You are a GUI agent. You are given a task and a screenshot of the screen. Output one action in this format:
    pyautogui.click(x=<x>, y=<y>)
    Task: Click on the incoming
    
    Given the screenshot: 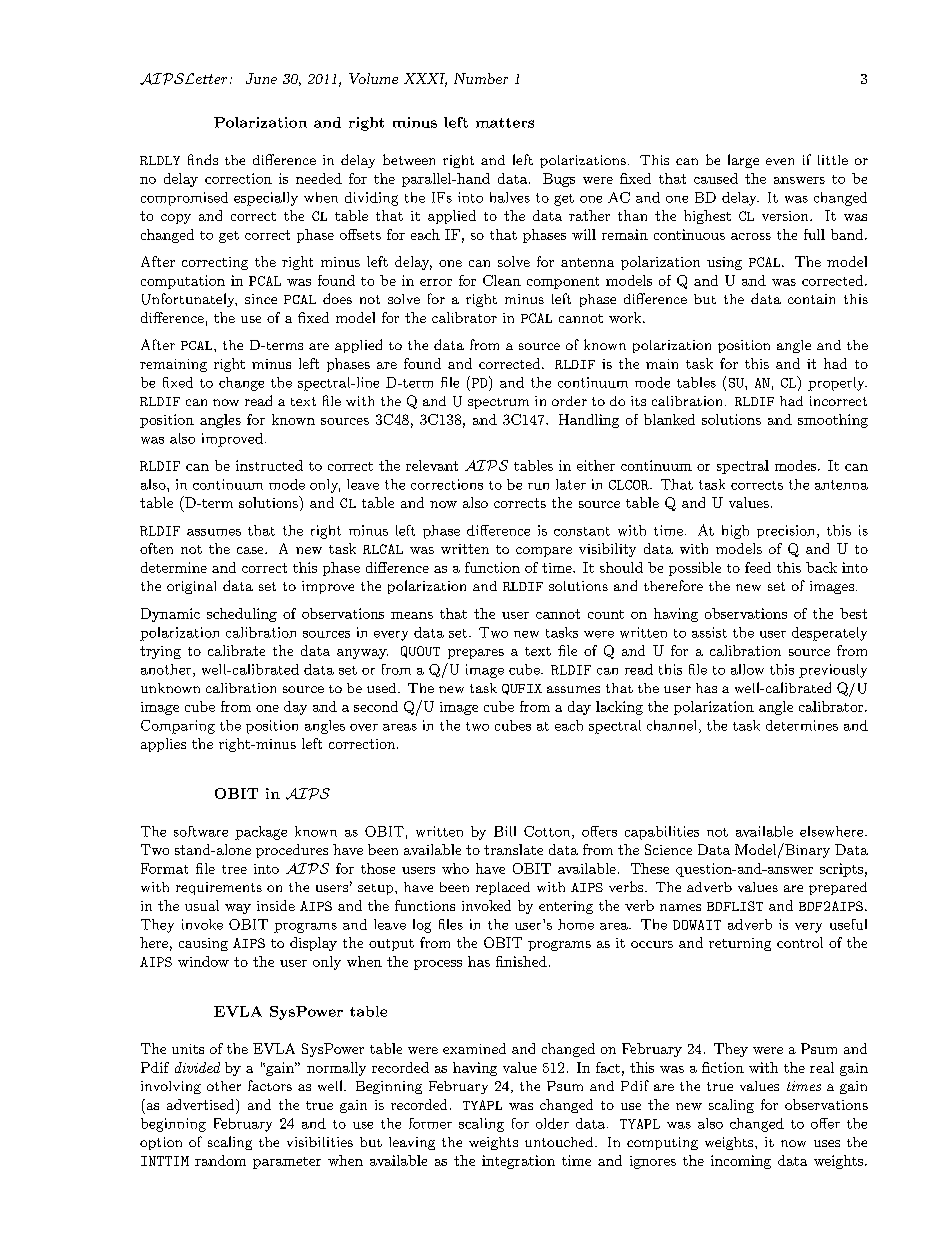 What is the action you would take?
    pyautogui.click(x=741, y=1162)
